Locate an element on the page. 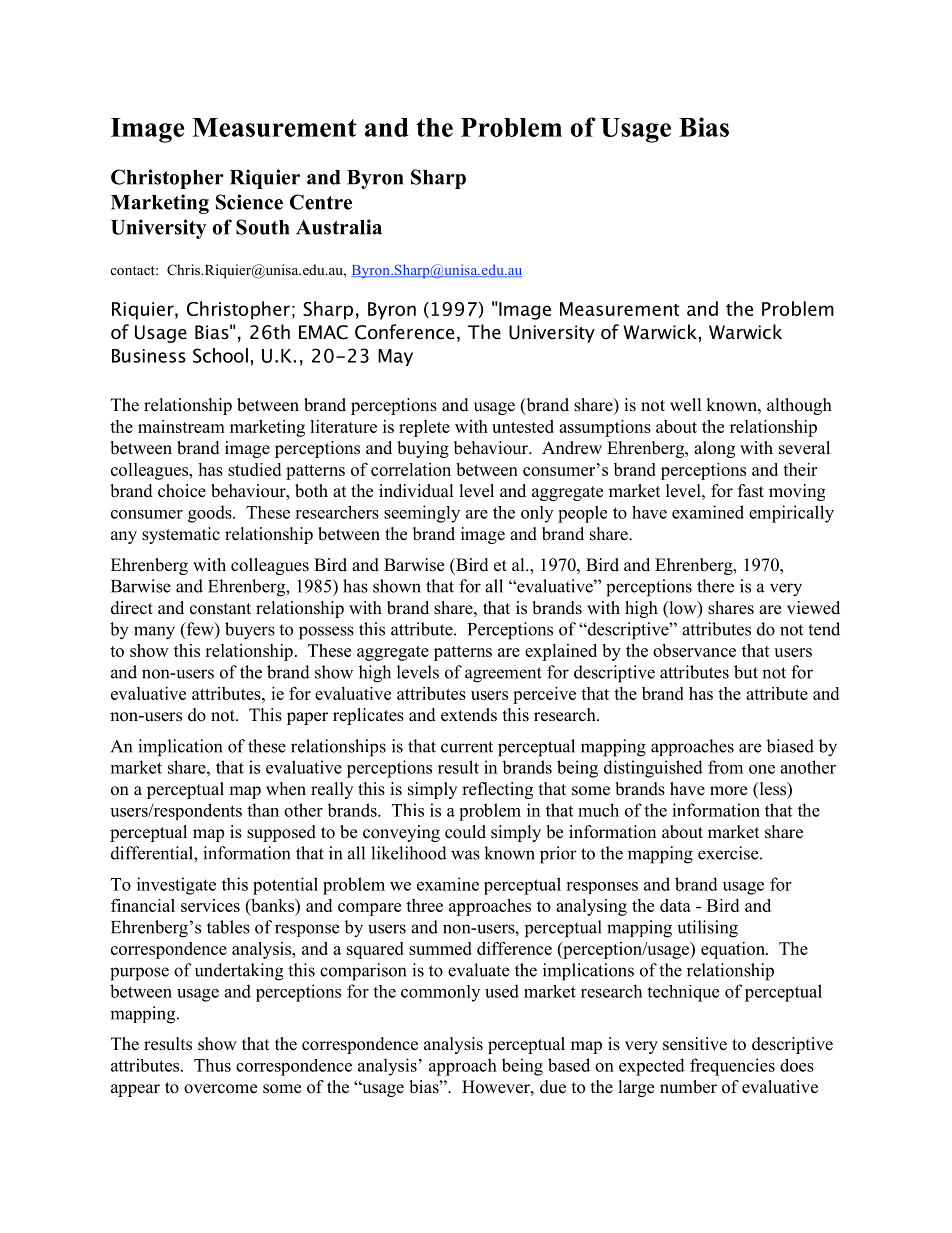 The width and height of the document is (952, 1233). data is located at coordinates (675, 905).
